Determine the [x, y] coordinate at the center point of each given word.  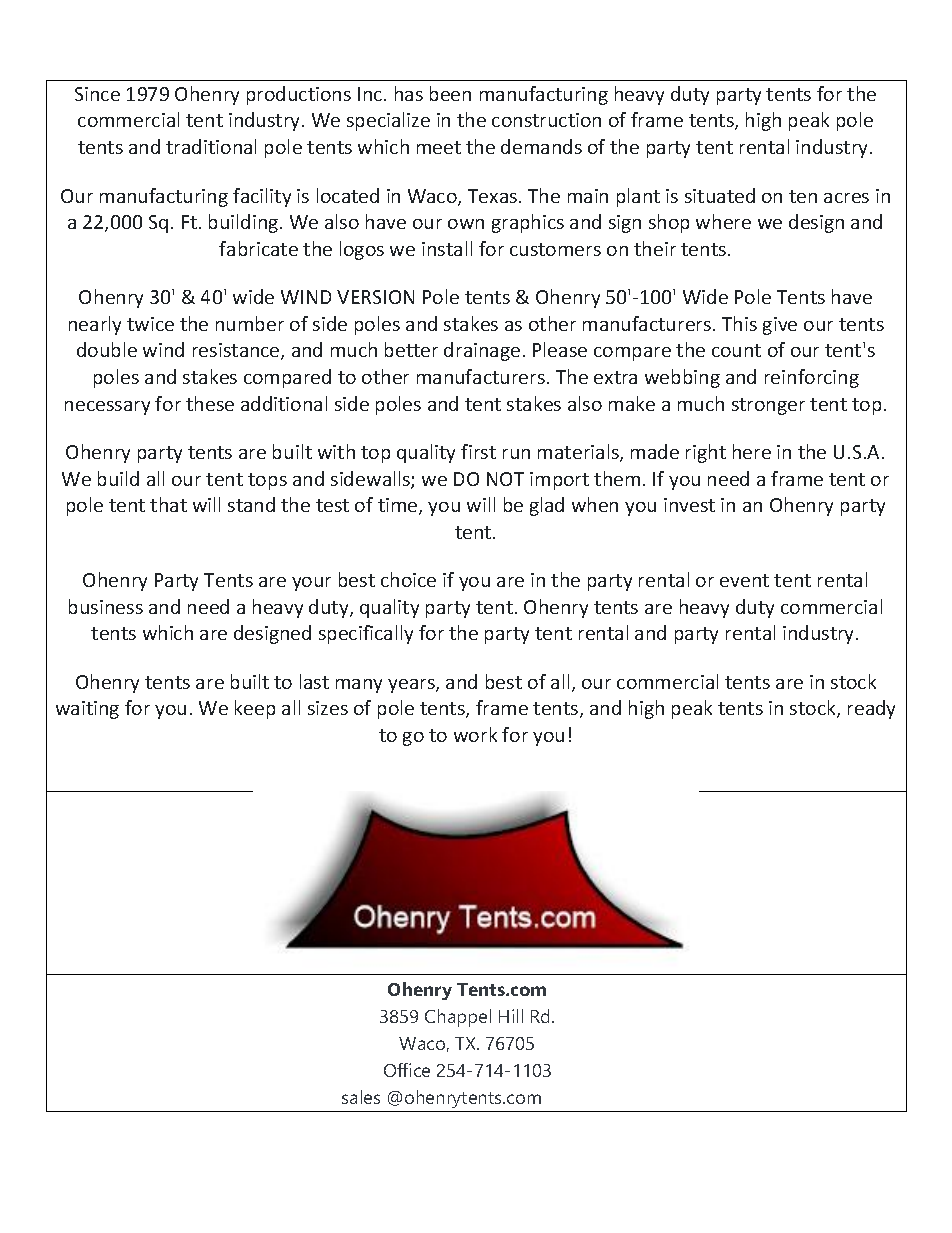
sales [361, 1097]
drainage [482, 351]
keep [255, 709]
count [736, 350]
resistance [237, 351]
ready [871, 709]
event [744, 580]
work [475, 734]
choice [408, 579]
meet [439, 147]
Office [407, 1070]
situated [720, 195]
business [106, 606]
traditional [211, 146]
